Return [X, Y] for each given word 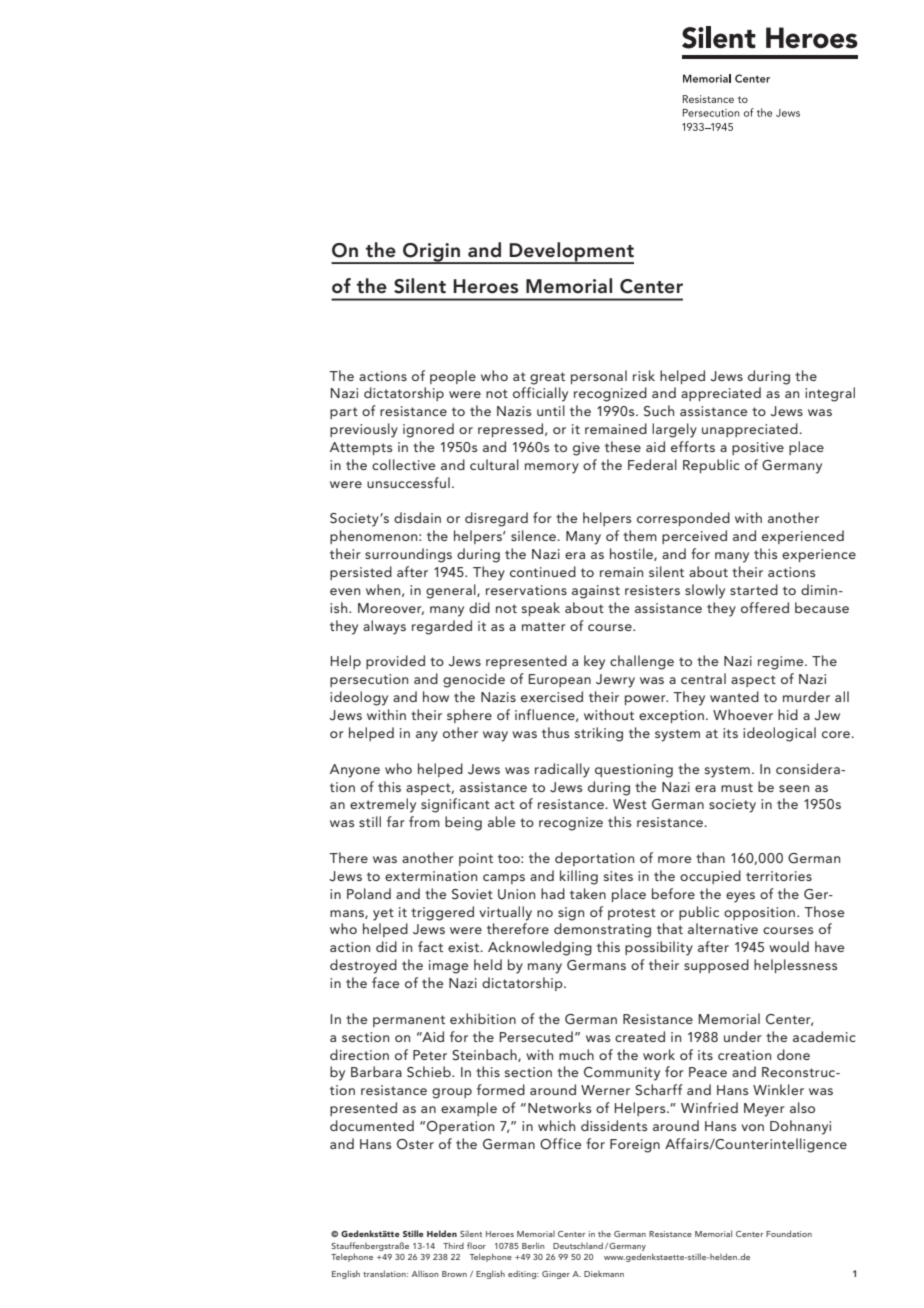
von [752, 1127]
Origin [432, 253]
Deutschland [578, 1245]
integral [830, 394]
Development [571, 253]
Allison [425, 1273]
